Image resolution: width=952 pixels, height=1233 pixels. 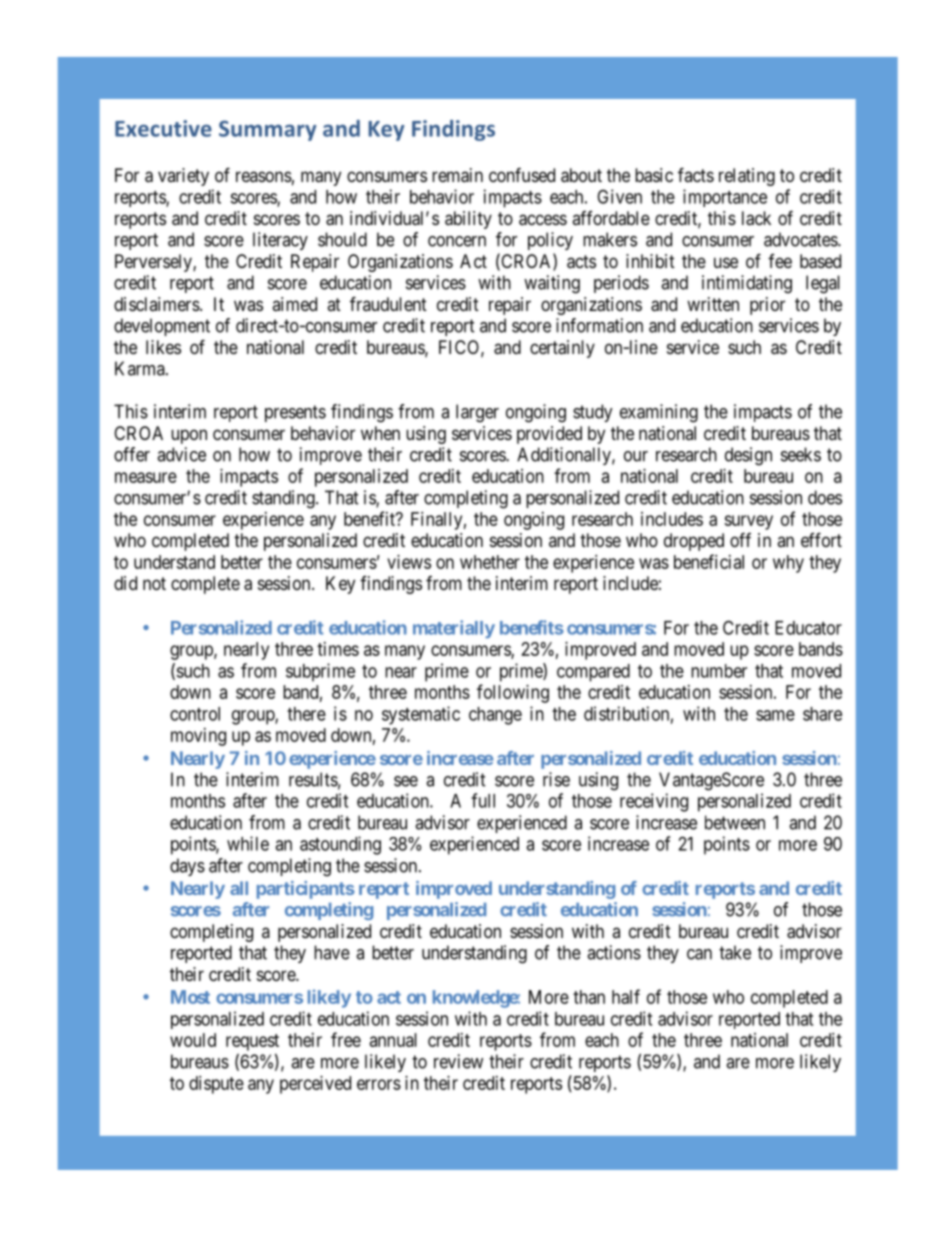 What do you see at coordinates (193, 1040) in the image?
I see `would` at bounding box center [193, 1040].
